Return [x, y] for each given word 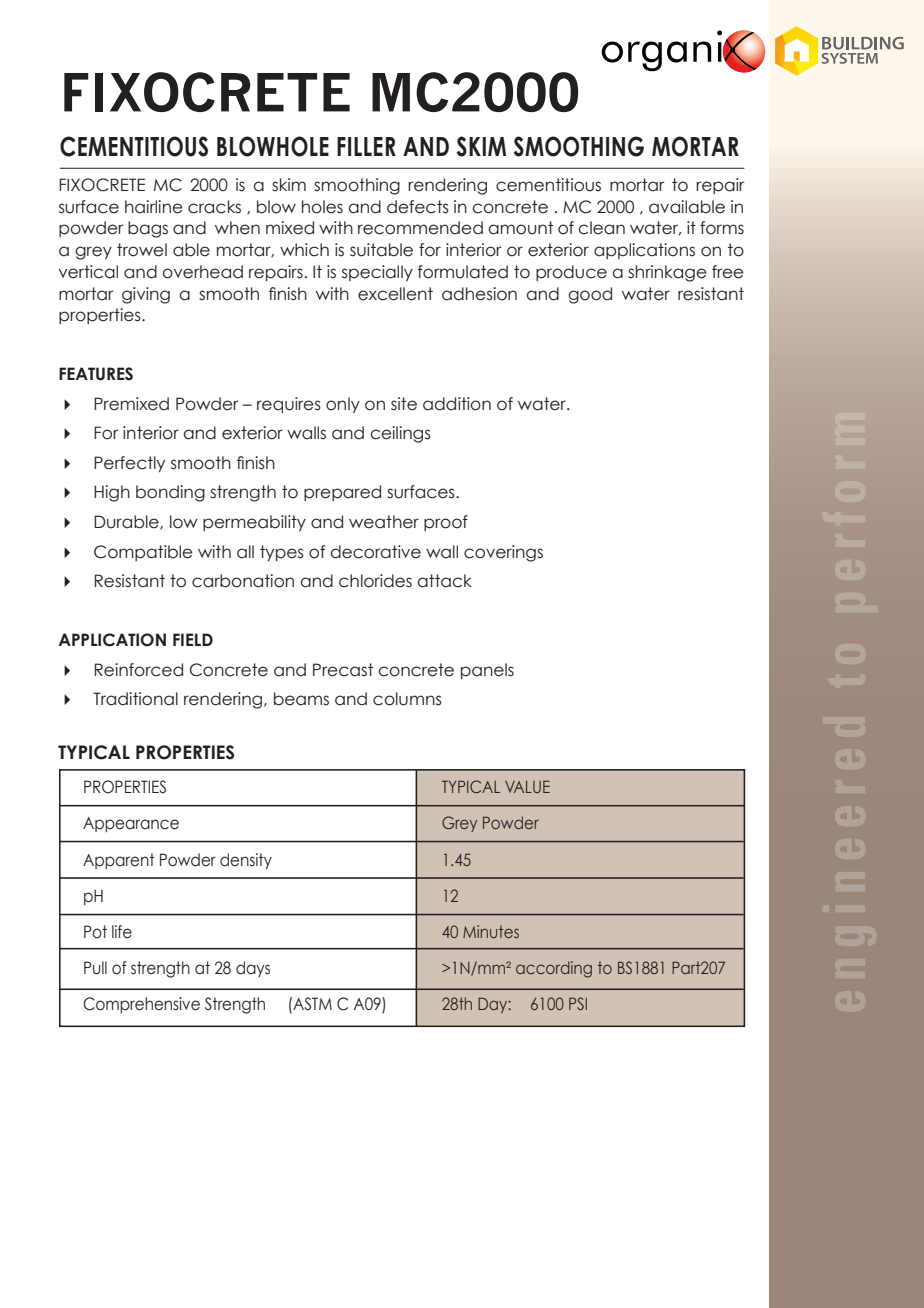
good [590, 295]
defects [418, 207]
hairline [154, 207]
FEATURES [96, 374]
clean [601, 228]
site [404, 404]
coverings [503, 553]
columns [407, 699]
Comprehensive [141, 1005]
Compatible [143, 553]
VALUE [527, 786]
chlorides [375, 581]
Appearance [131, 824]
